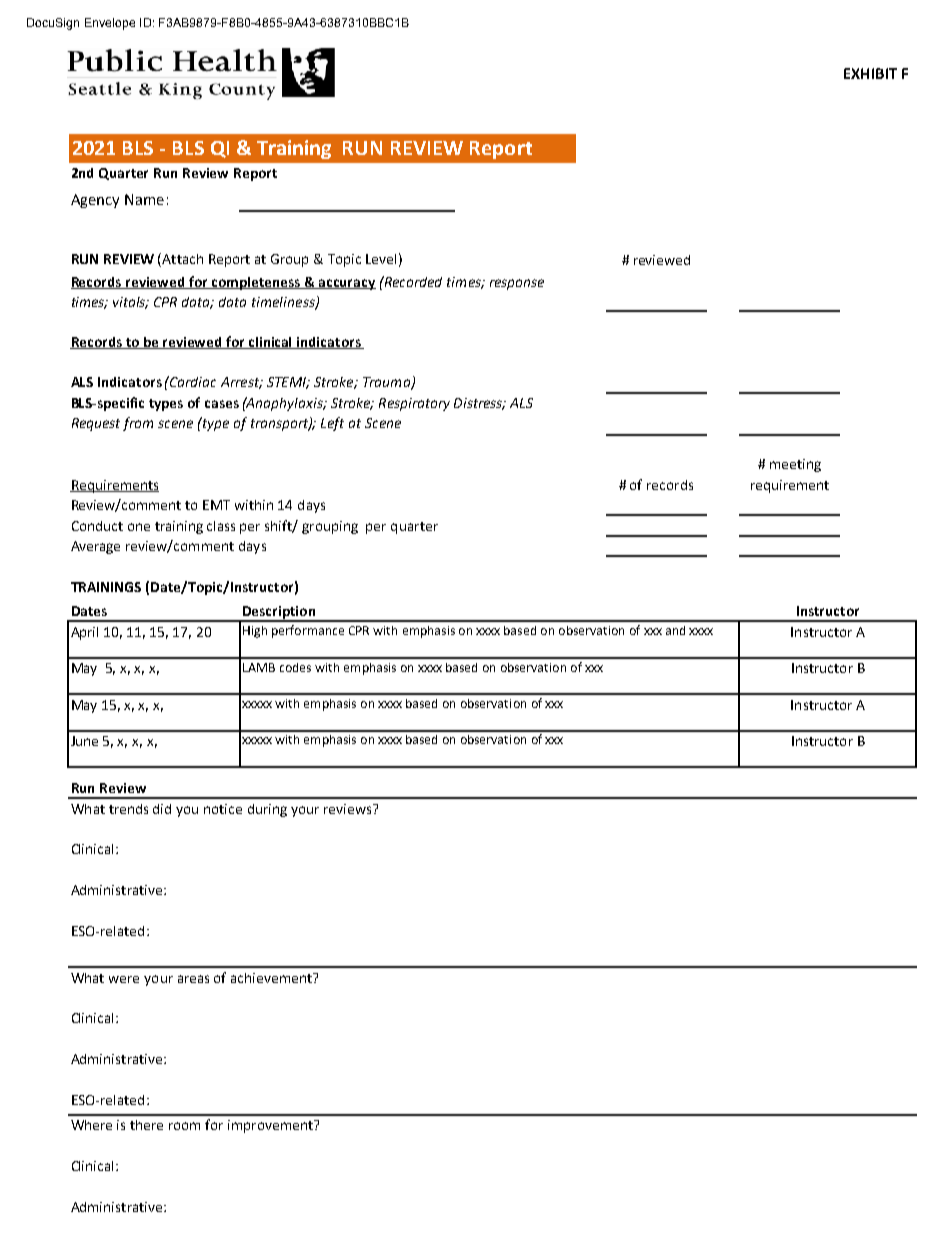 The width and height of the screenshot is (952, 1233). I want to click on Level, so click(381, 259).
